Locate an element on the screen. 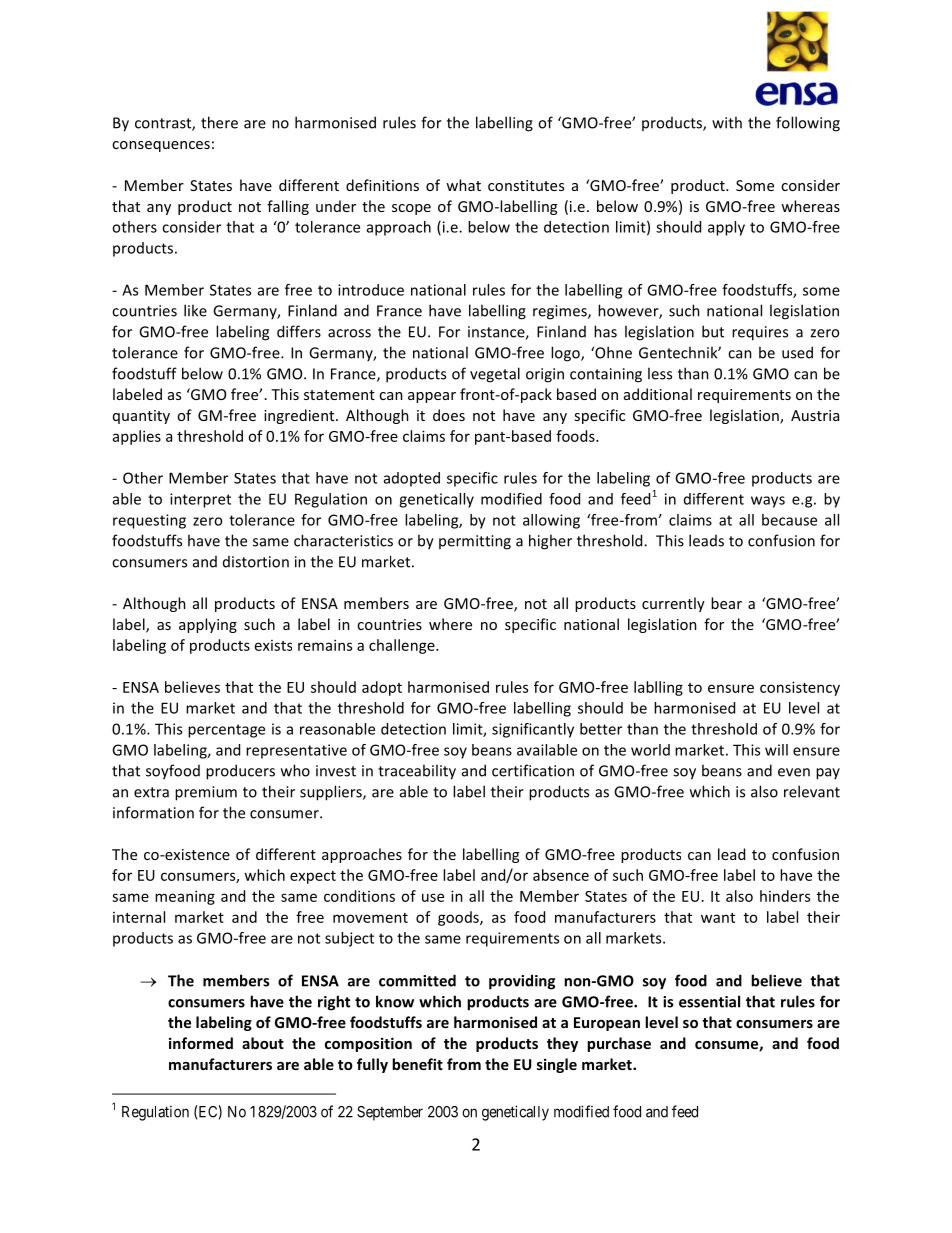 The width and height of the screenshot is (952, 1233). challenge is located at coordinates (403, 646).
